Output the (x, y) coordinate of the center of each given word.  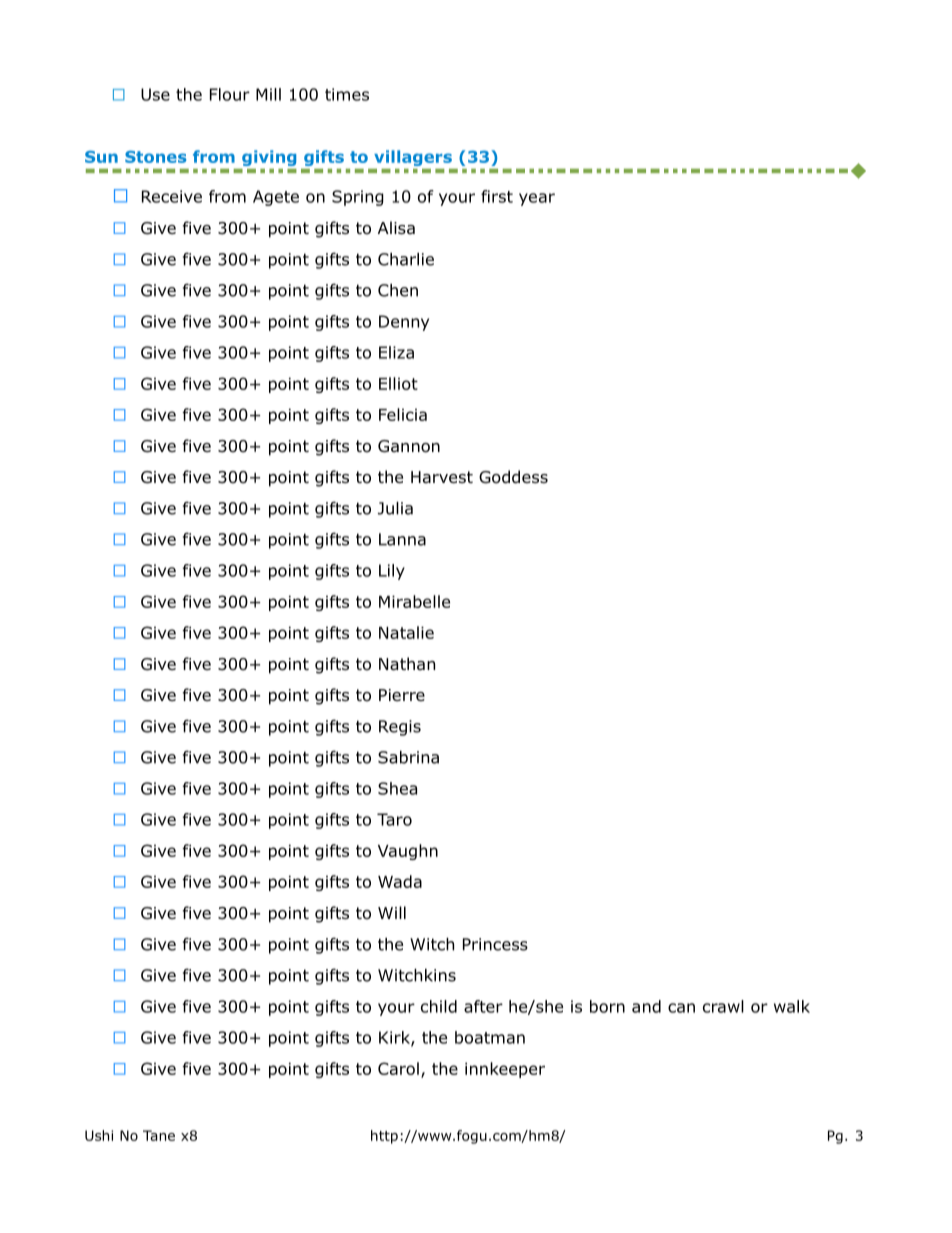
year (537, 199)
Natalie (406, 632)
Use (155, 94)
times (347, 94)
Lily (392, 572)
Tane (159, 1135)
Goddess (513, 477)
